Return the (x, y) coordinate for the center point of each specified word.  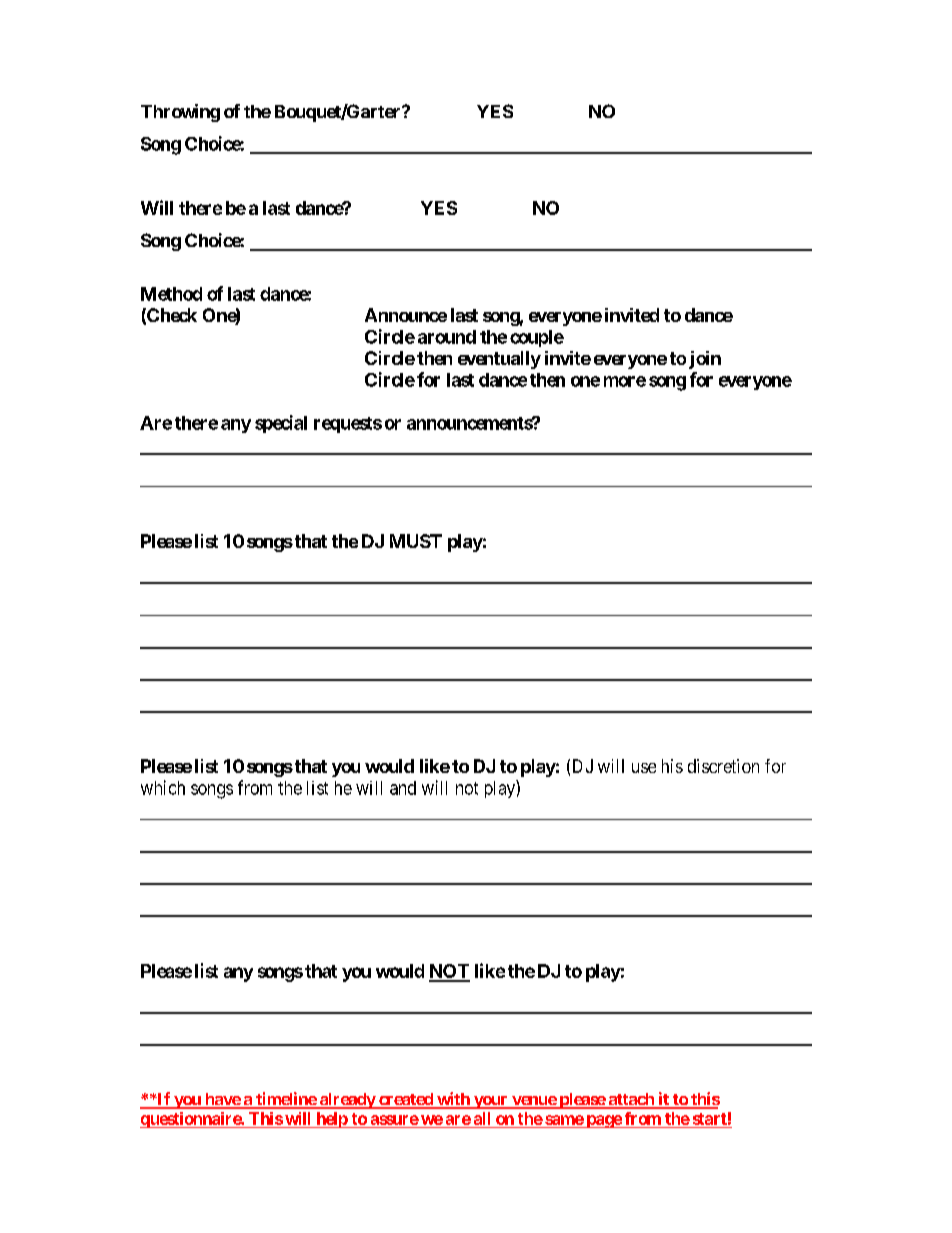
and (403, 788)
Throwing (180, 113)
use (644, 768)
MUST (416, 541)
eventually (499, 360)
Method (171, 294)
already (347, 1101)
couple (537, 338)
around (447, 337)
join (705, 360)
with (453, 1100)
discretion (723, 766)
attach (631, 1100)
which (163, 787)
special (281, 424)
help (331, 1120)
